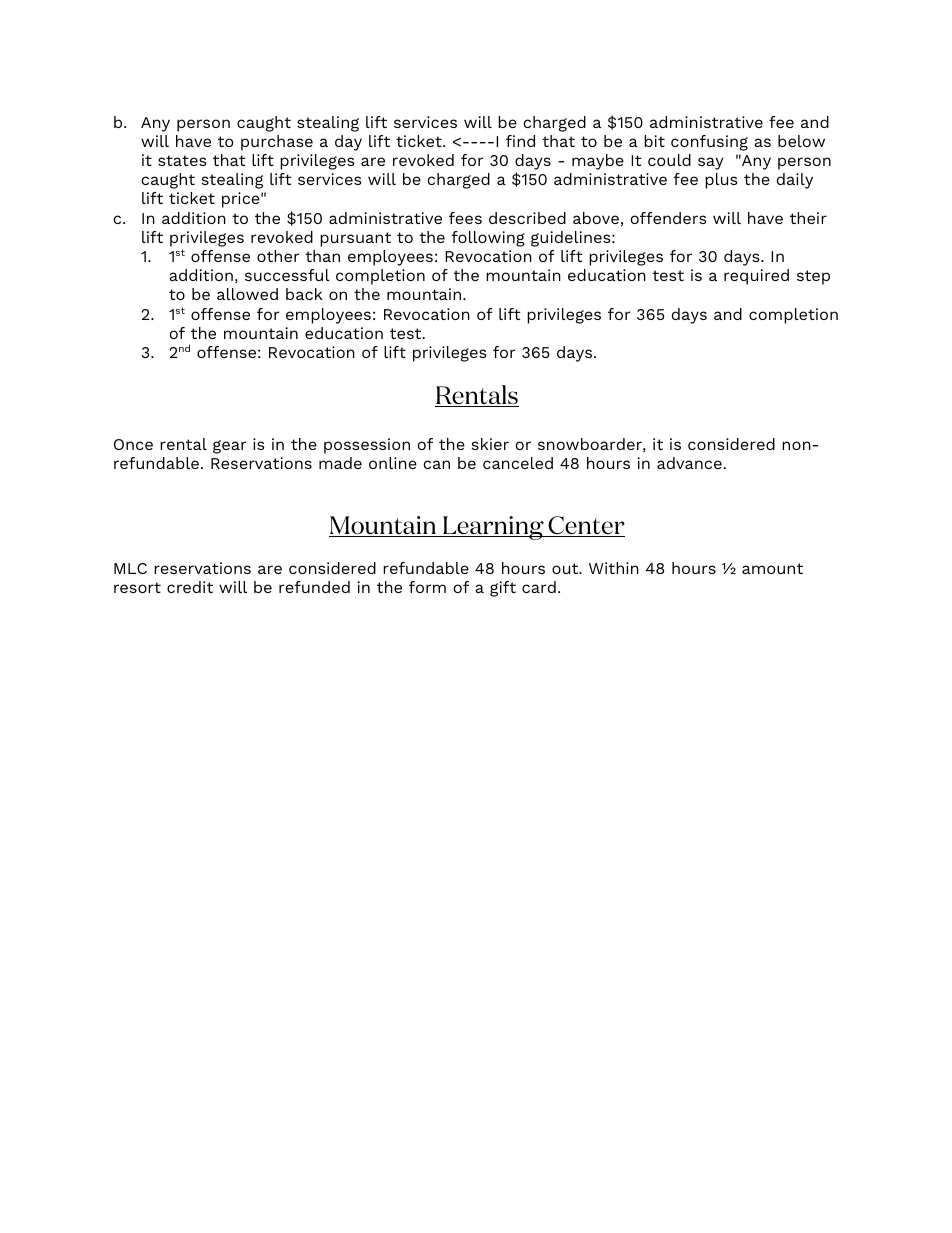  I want to click on gift, so click(503, 589).
